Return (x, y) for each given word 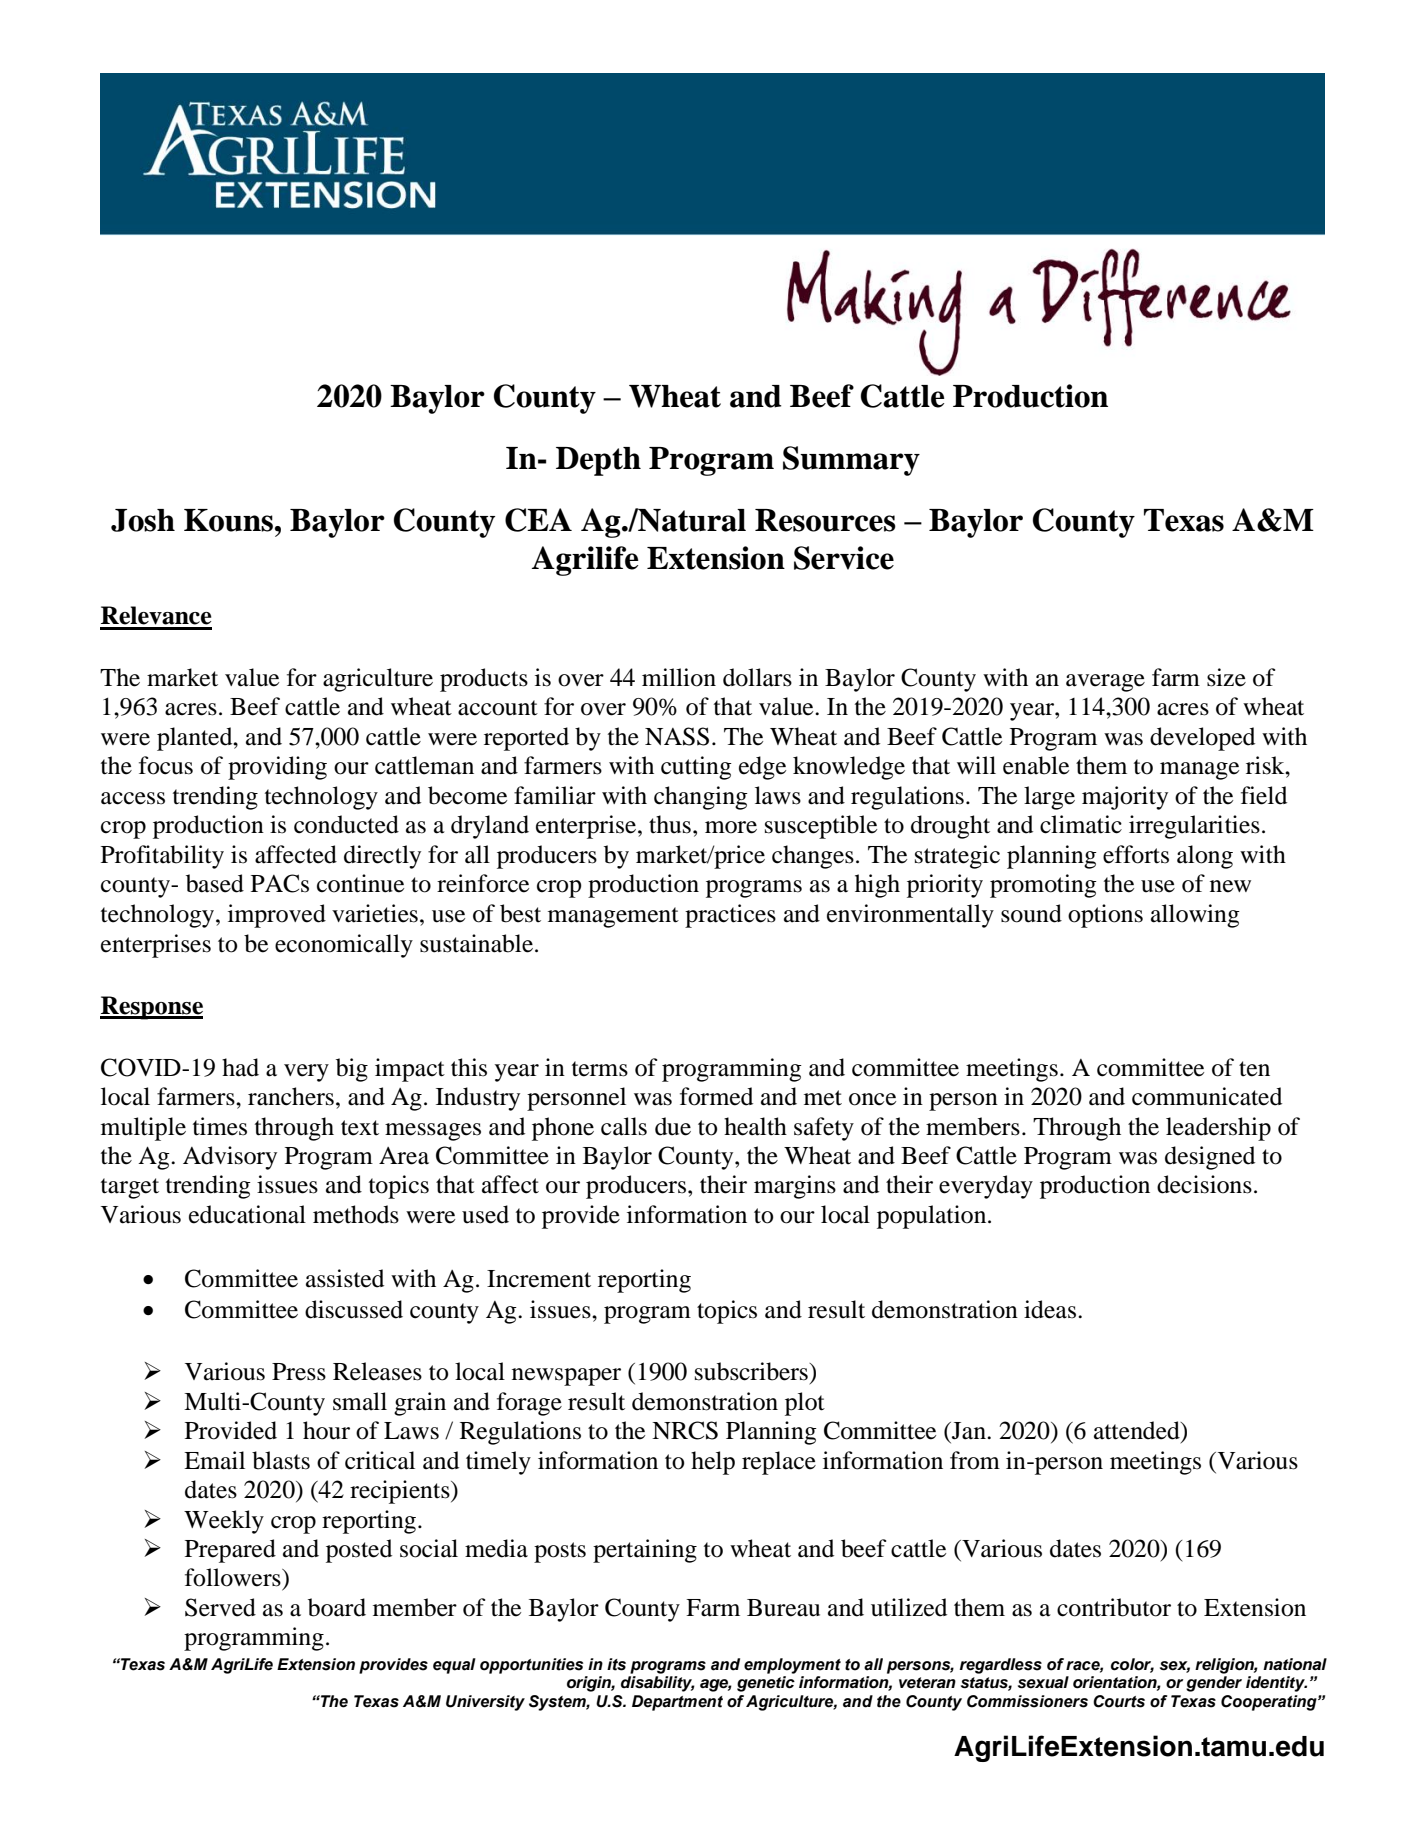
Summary (851, 461)
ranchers (291, 1096)
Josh (143, 520)
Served (220, 1607)
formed (716, 1096)
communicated (1207, 1096)
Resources (825, 520)
